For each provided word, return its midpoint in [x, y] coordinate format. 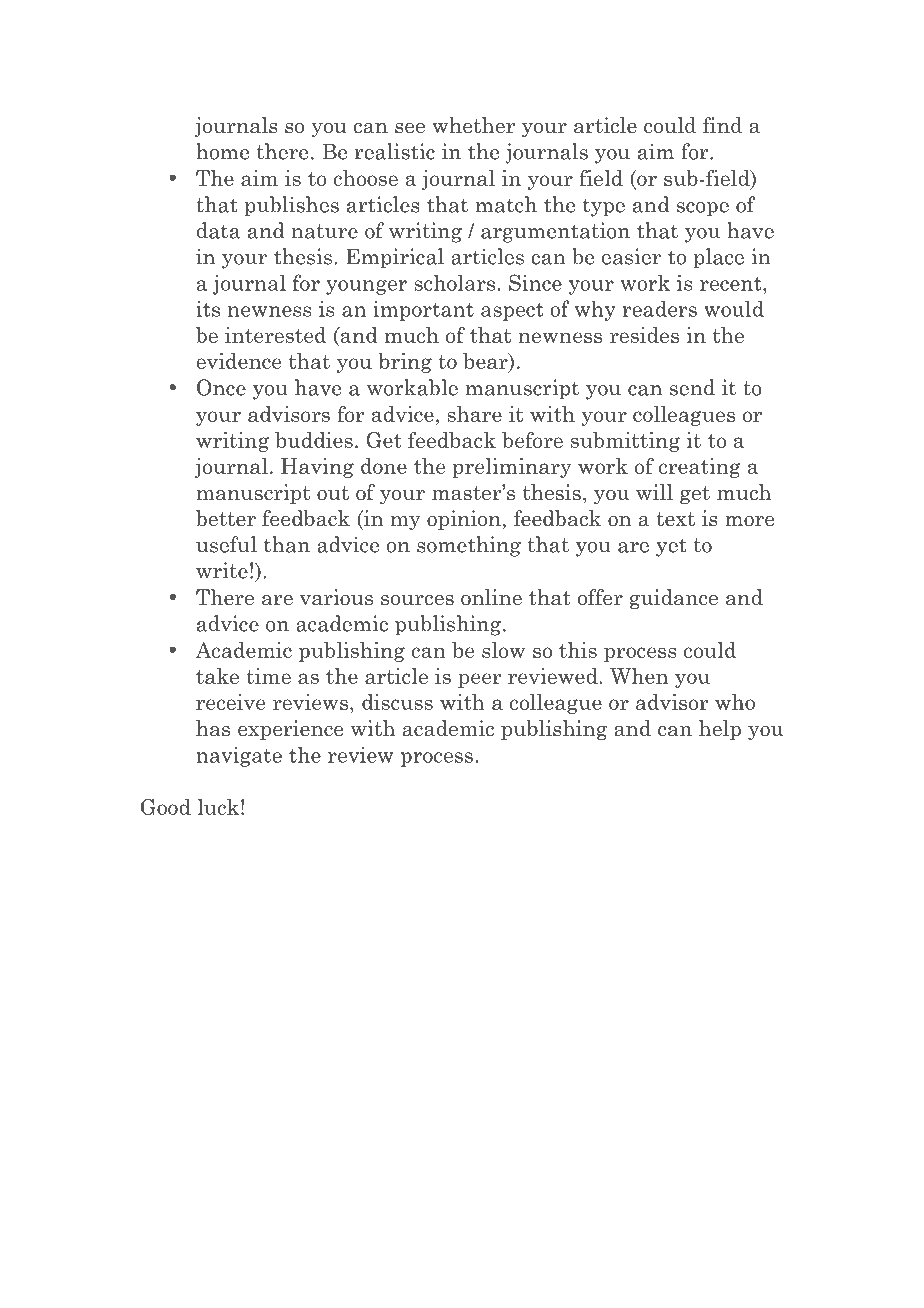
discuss [397, 702]
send [692, 387]
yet [671, 547]
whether [473, 125]
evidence [238, 361]
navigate [239, 757]
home [222, 151]
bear [486, 362]
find [722, 125]
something [469, 546]
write [222, 570]
